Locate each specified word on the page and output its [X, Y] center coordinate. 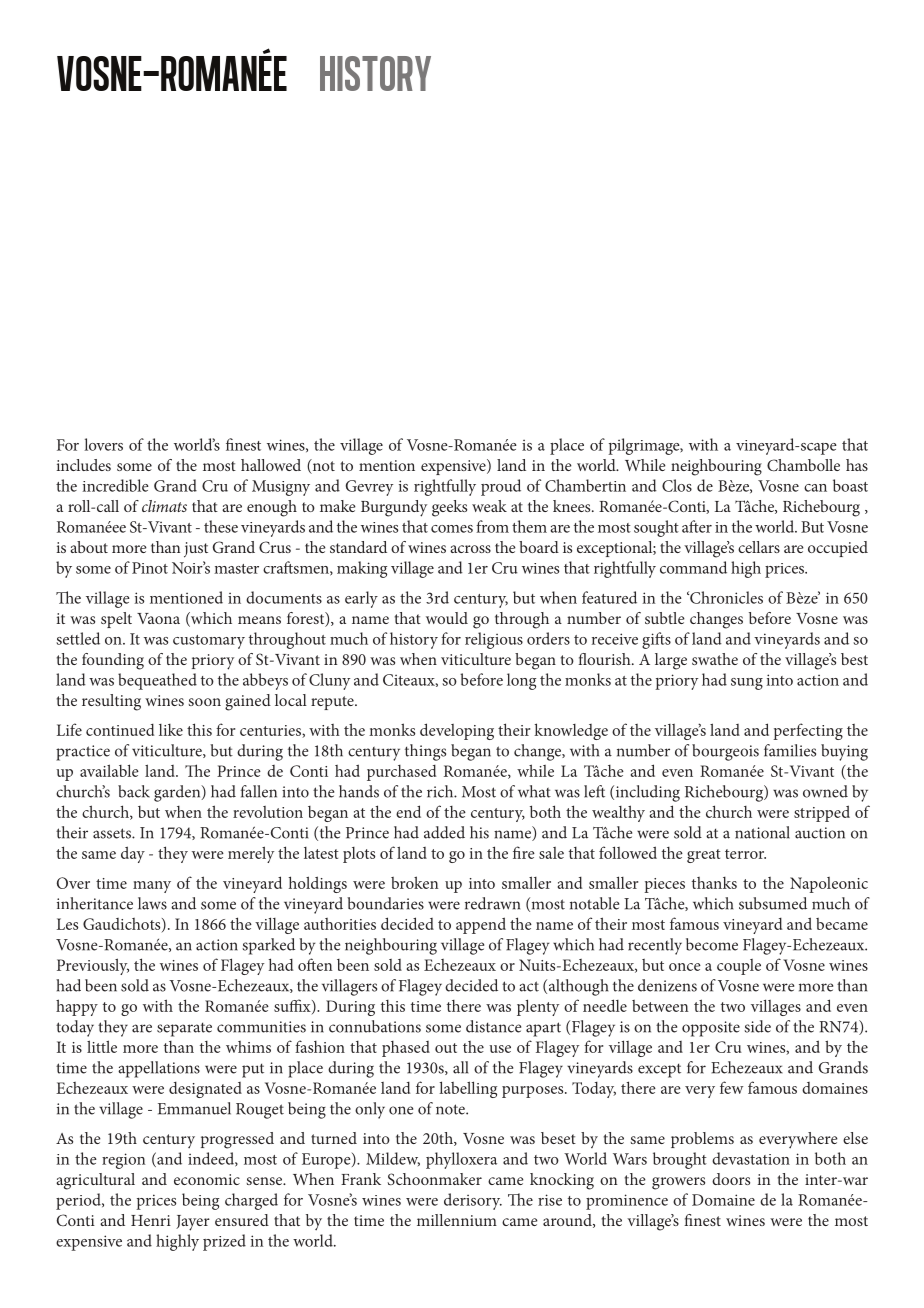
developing [457, 731]
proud [501, 487]
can [815, 488]
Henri [151, 1220]
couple [739, 967]
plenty [538, 1007]
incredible [116, 485]
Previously [93, 966]
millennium [457, 1220]
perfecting [808, 731]
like [171, 729]
